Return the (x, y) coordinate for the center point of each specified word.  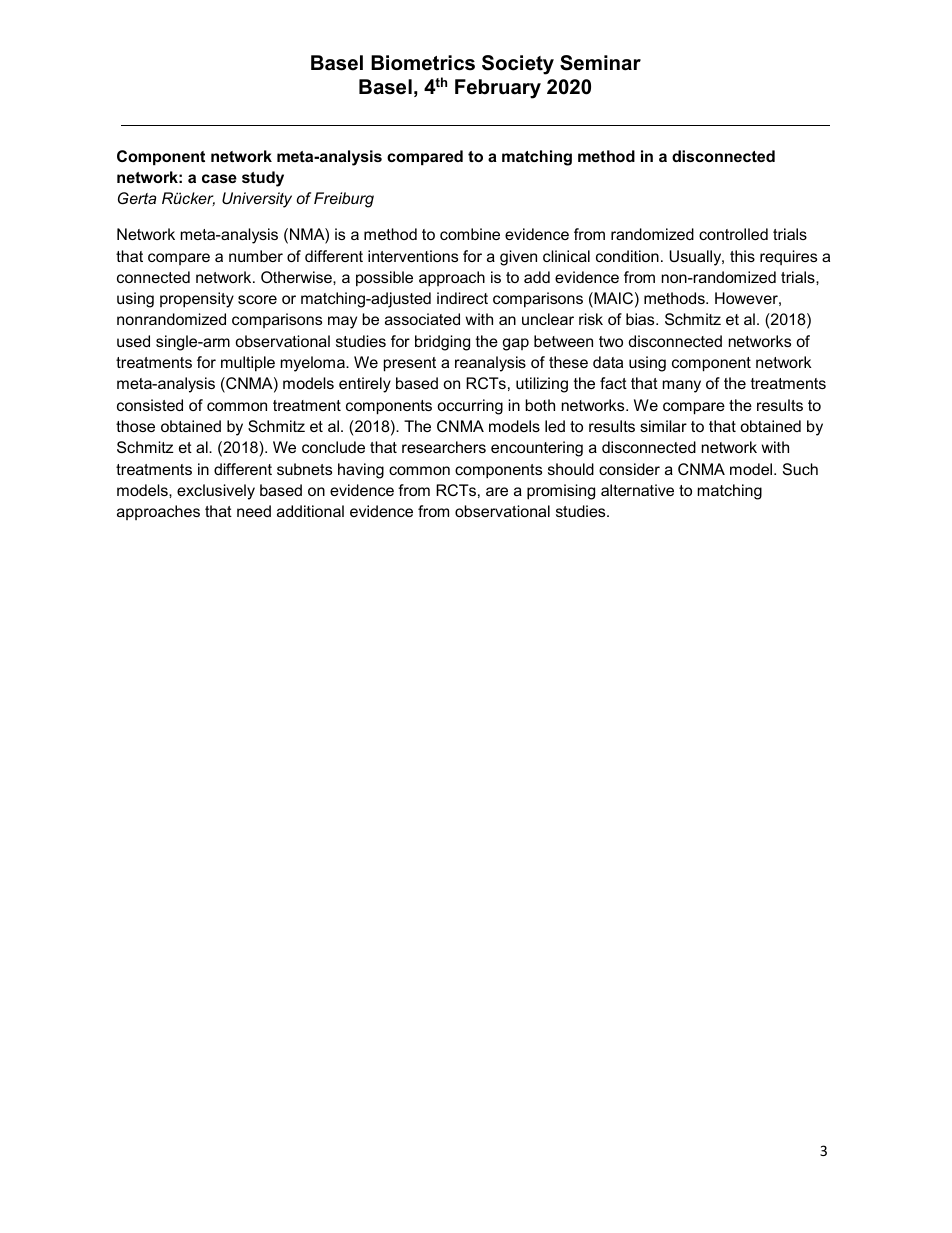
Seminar (600, 63)
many (682, 386)
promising (561, 492)
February (498, 89)
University (257, 200)
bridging (442, 343)
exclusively (216, 492)
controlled (733, 234)
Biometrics (423, 63)
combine (470, 234)
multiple (248, 364)
